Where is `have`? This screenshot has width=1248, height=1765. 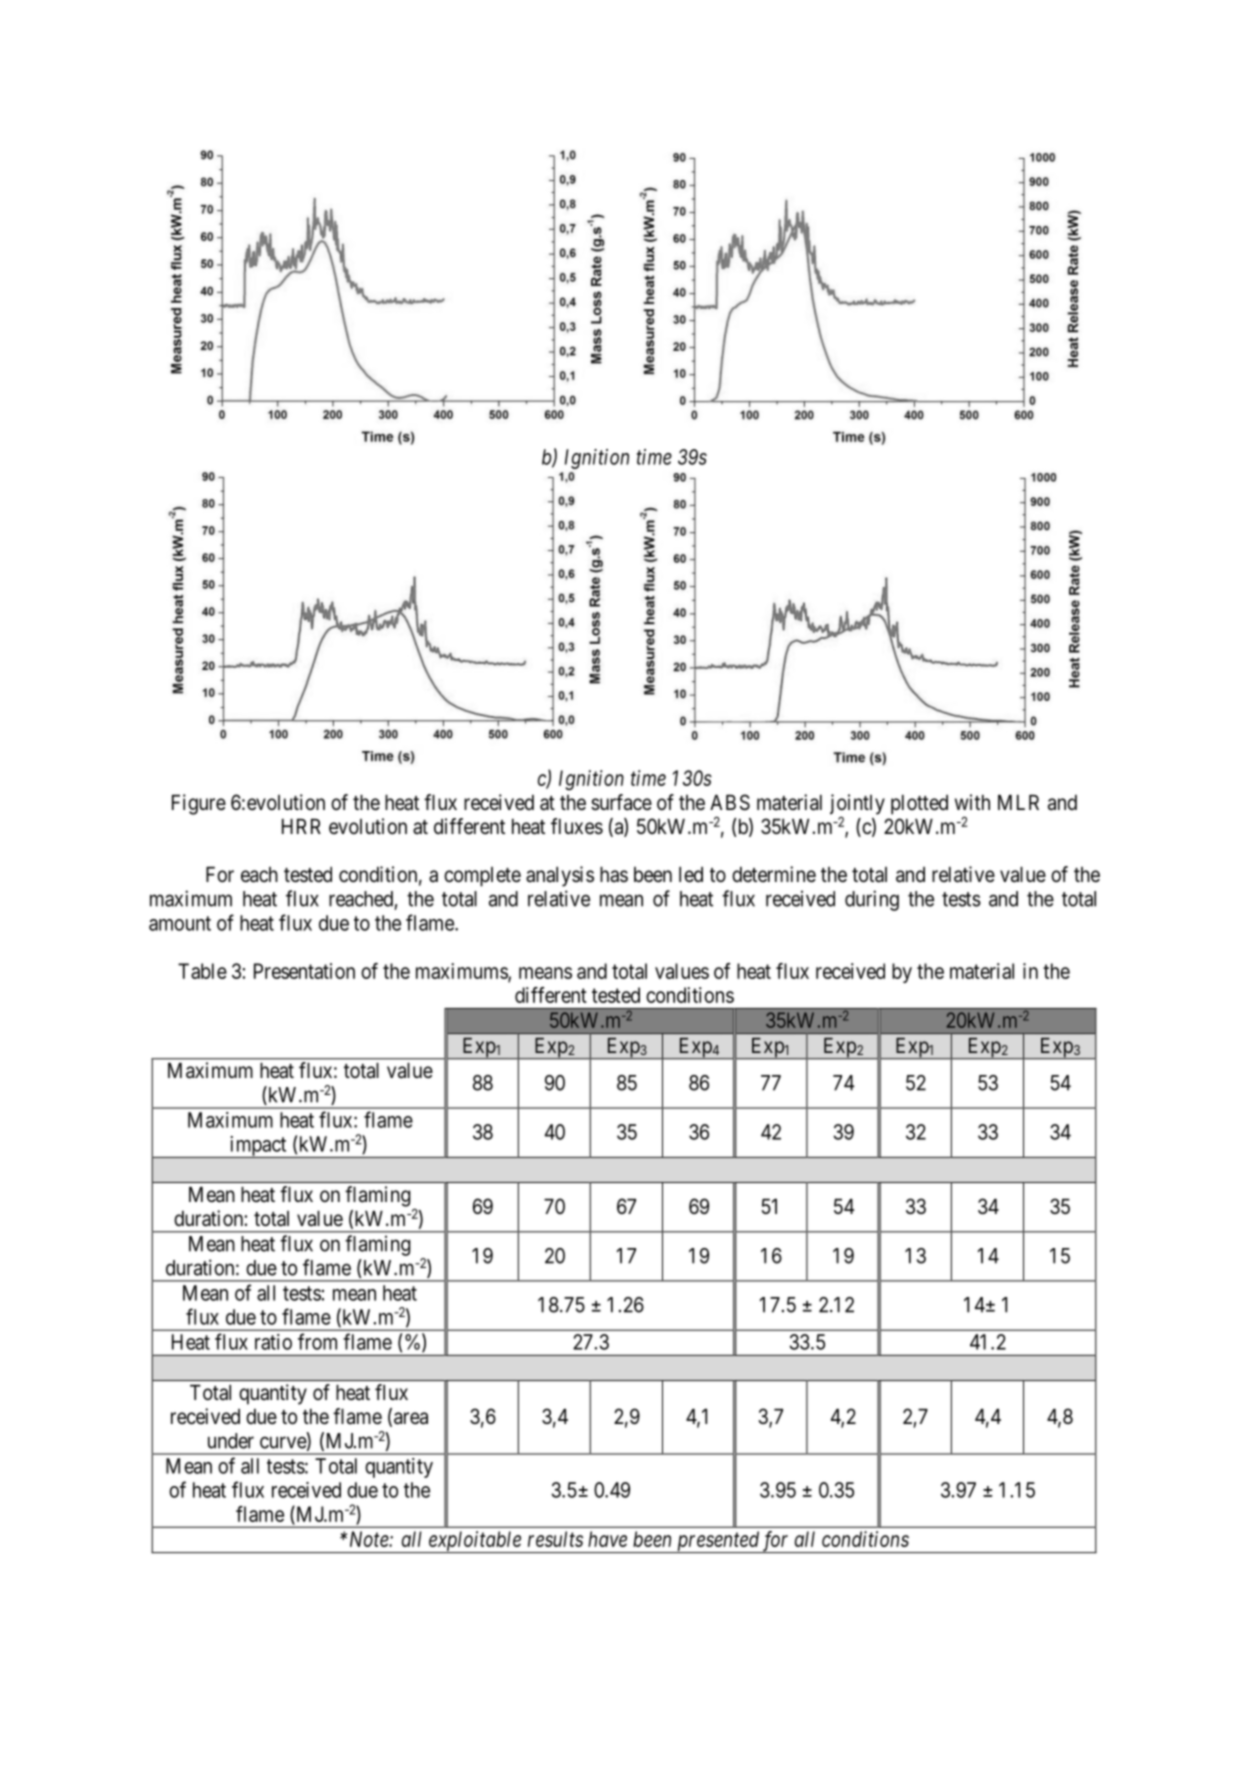 have is located at coordinates (607, 1539).
